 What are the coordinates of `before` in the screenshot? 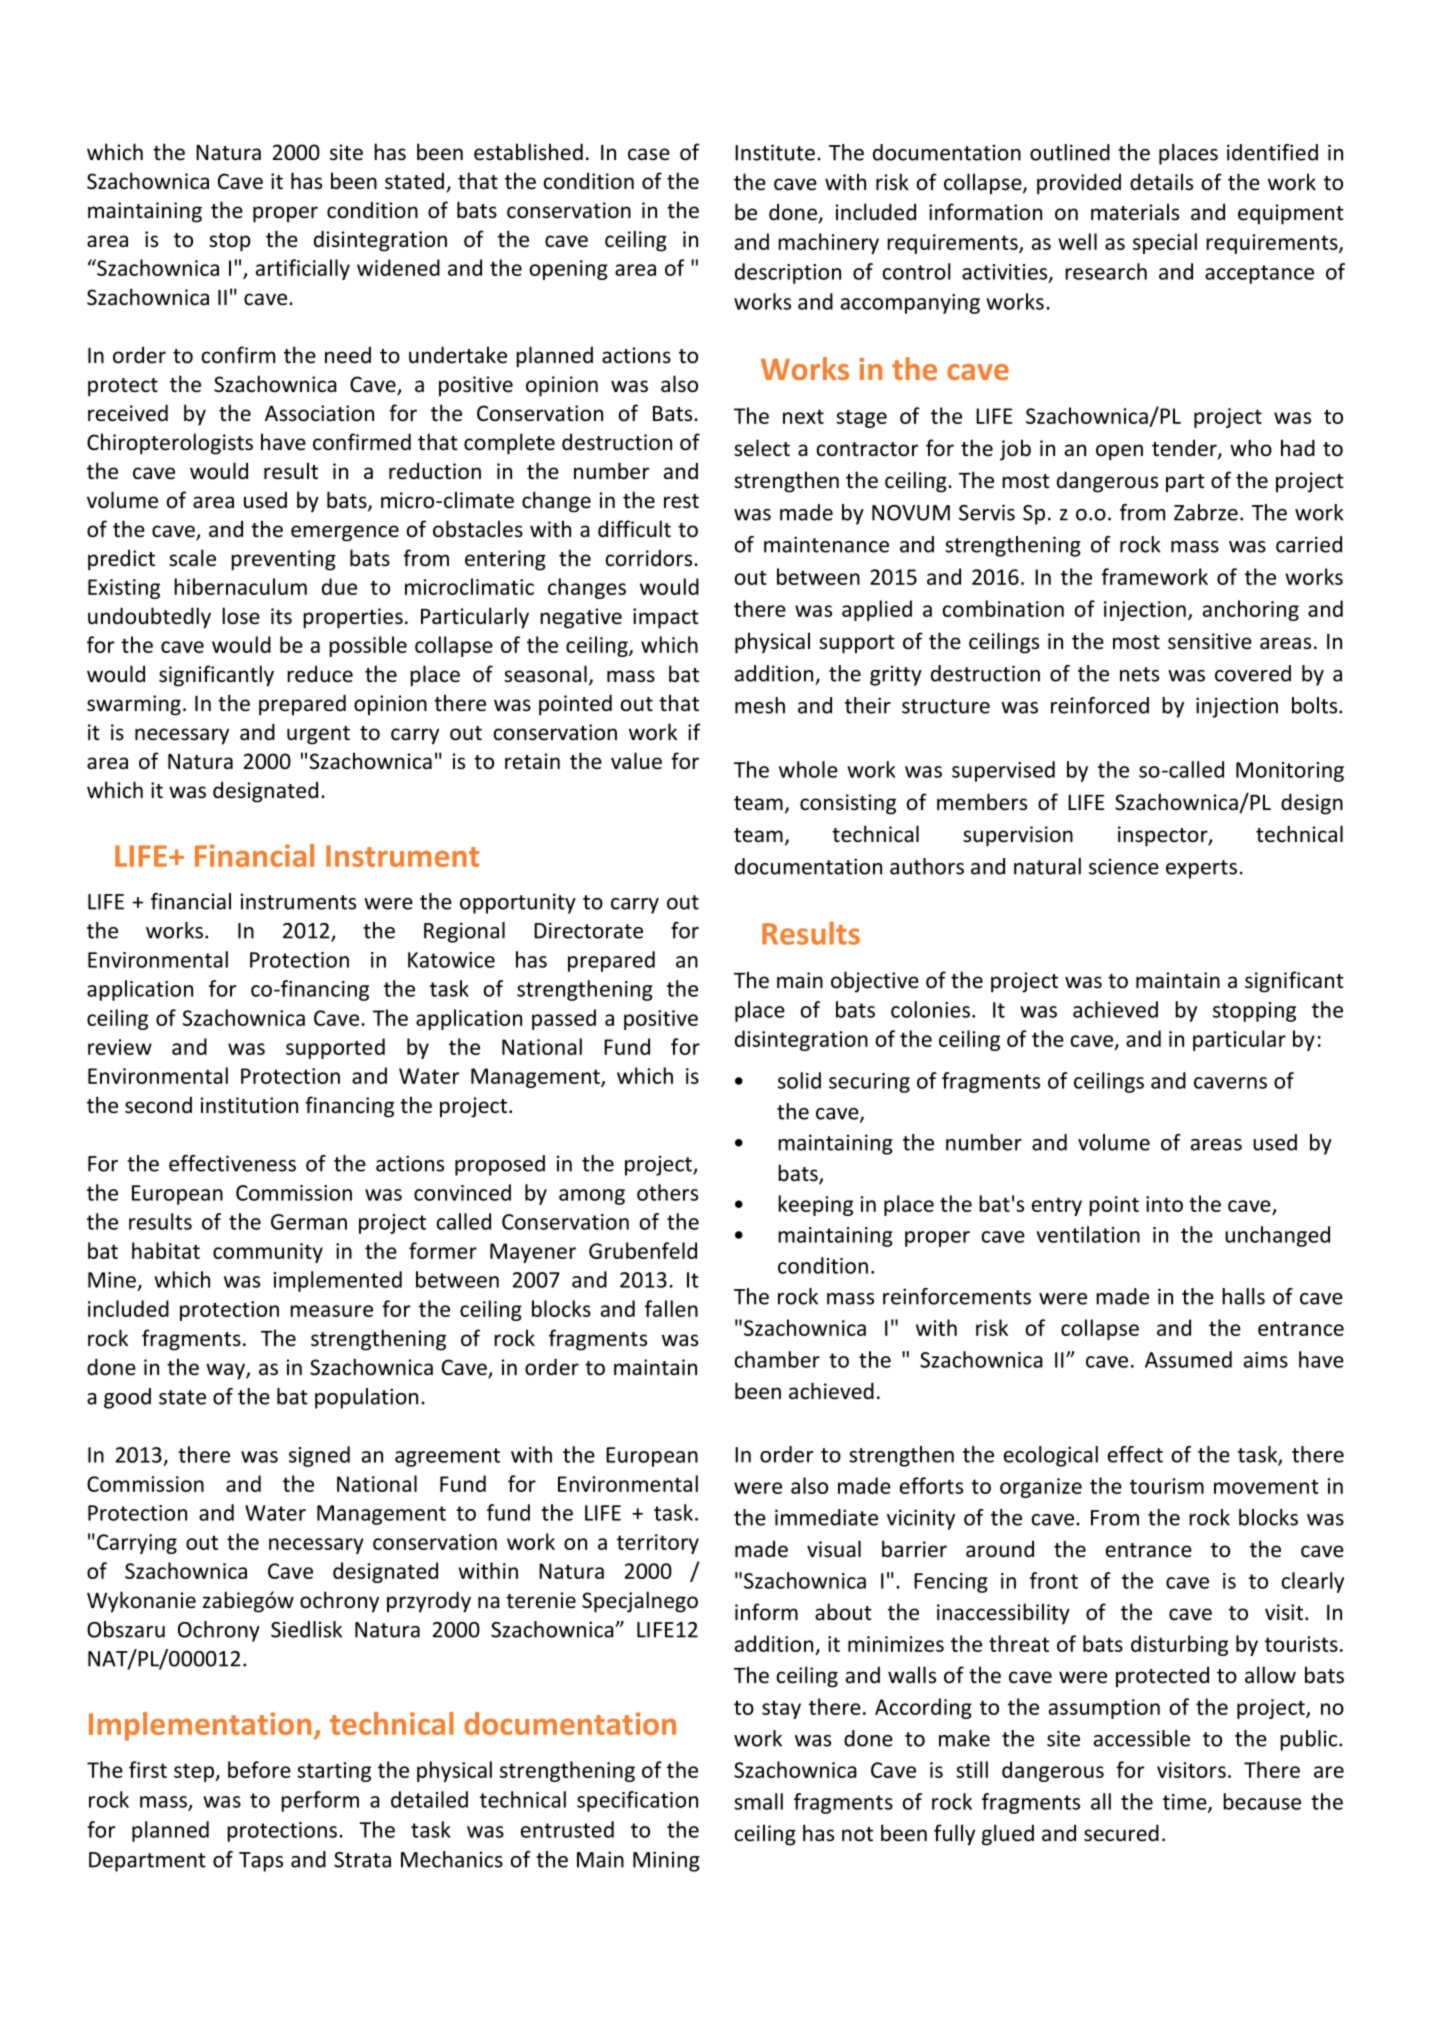 It's located at (259, 1769).
